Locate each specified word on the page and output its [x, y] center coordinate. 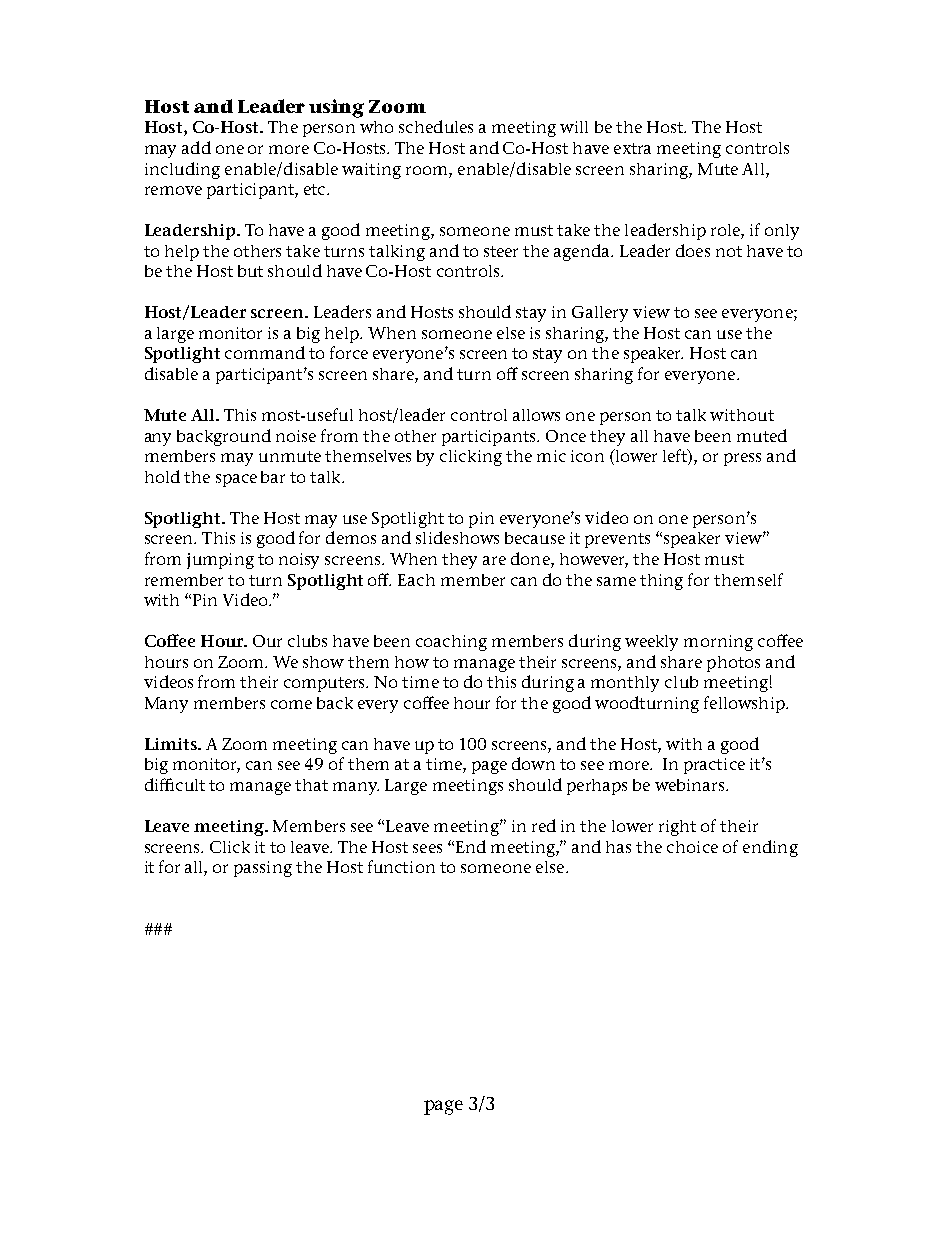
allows [536, 415]
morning [718, 643]
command [265, 352]
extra [632, 148]
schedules [436, 126]
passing [263, 869]
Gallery [600, 314]
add [196, 147]
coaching [451, 643]
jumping [220, 561]
